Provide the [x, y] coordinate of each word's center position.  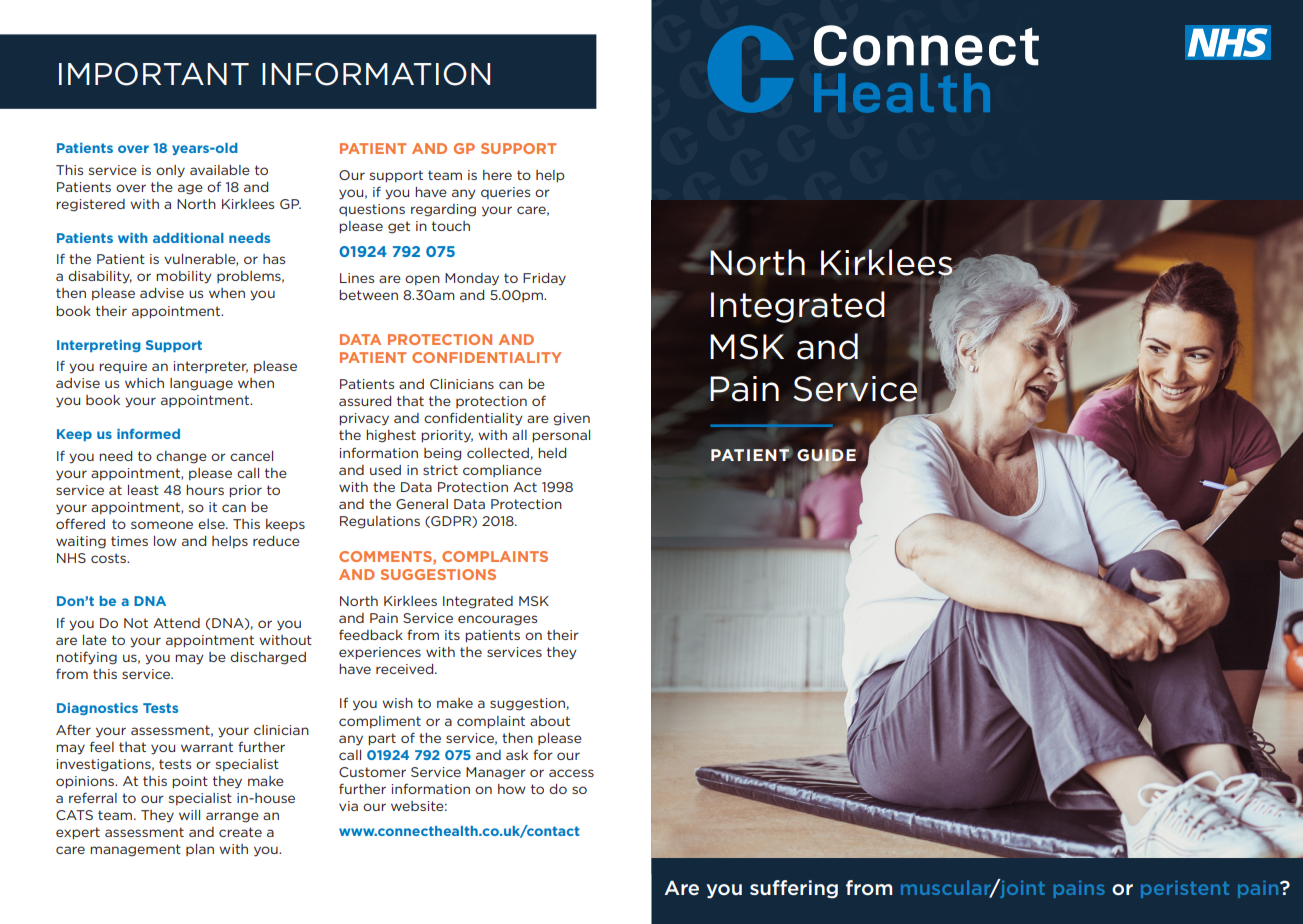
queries [505, 193]
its [452, 635]
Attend [176, 623]
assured [365, 401]
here [497, 175]
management [135, 850]
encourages [497, 620]
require [123, 367]
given [571, 419]
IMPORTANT [154, 74]
